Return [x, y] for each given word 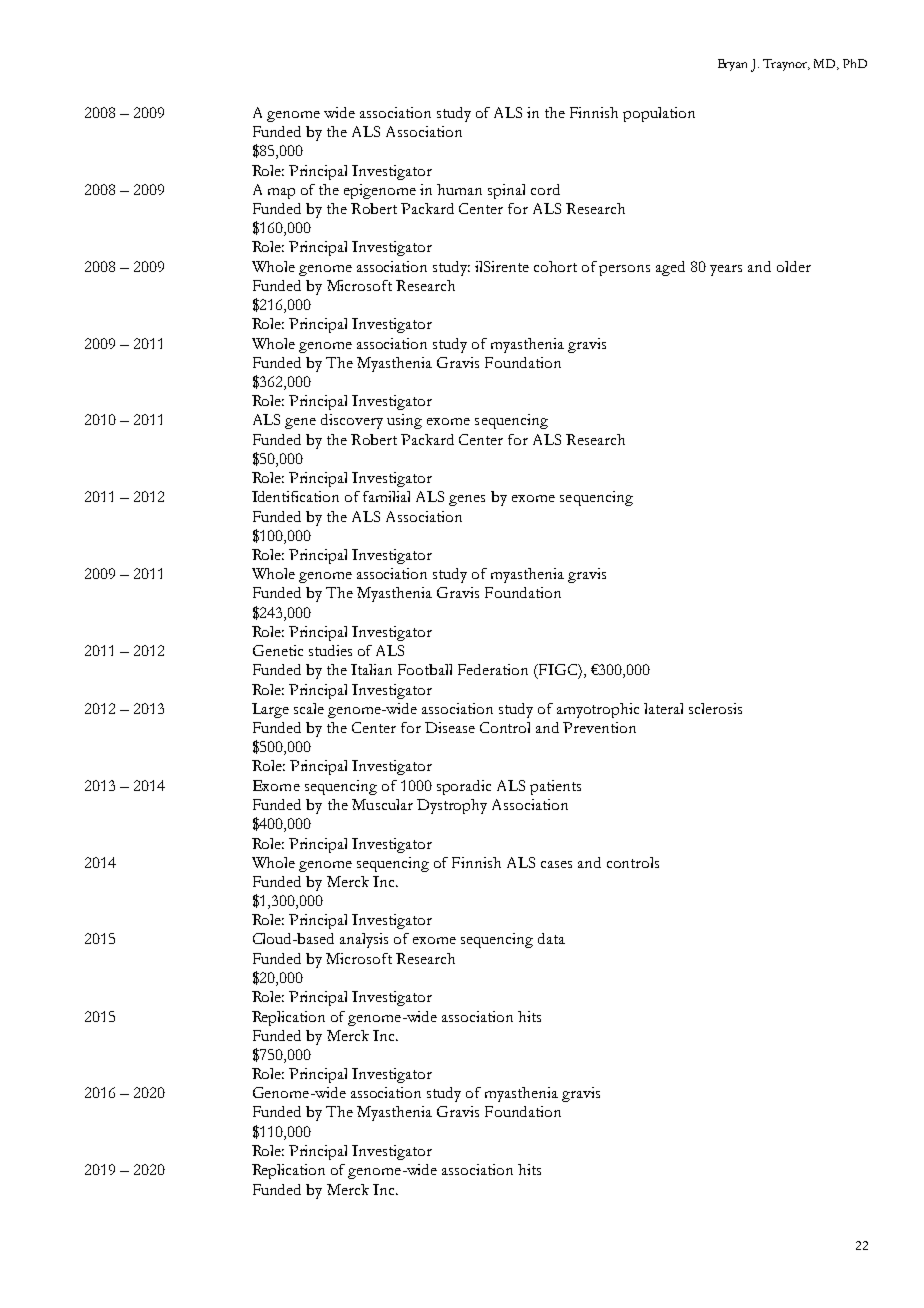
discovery [352, 421]
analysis [364, 940]
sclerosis [715, 708]
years [726, 270]
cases [556, 864]
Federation [493, 669]
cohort [555, 266]
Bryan [732, 65]
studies [330, 650]
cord [545, 189]
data [551, 938]
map [281, 193]
